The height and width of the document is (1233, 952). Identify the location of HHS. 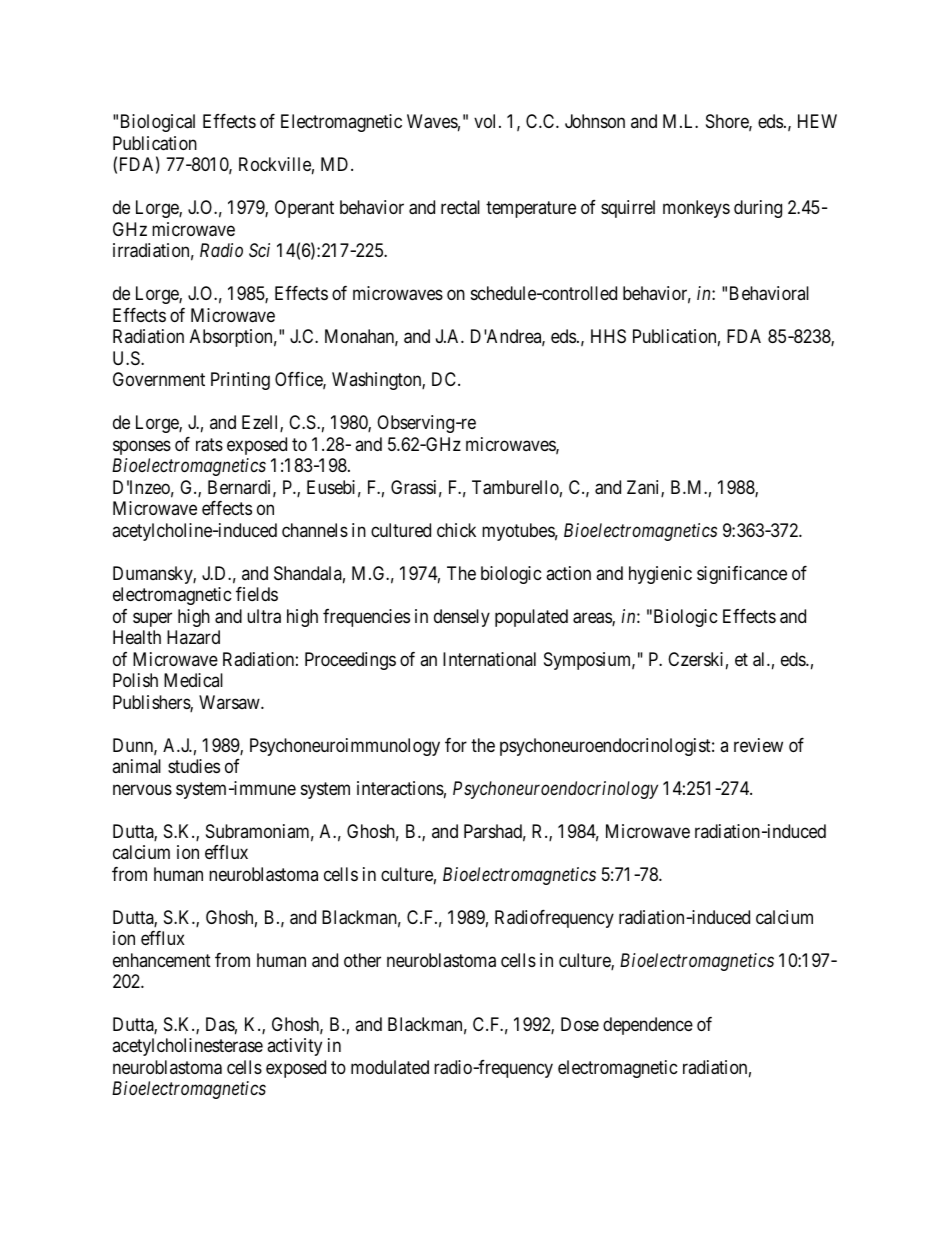
(608, 336).
